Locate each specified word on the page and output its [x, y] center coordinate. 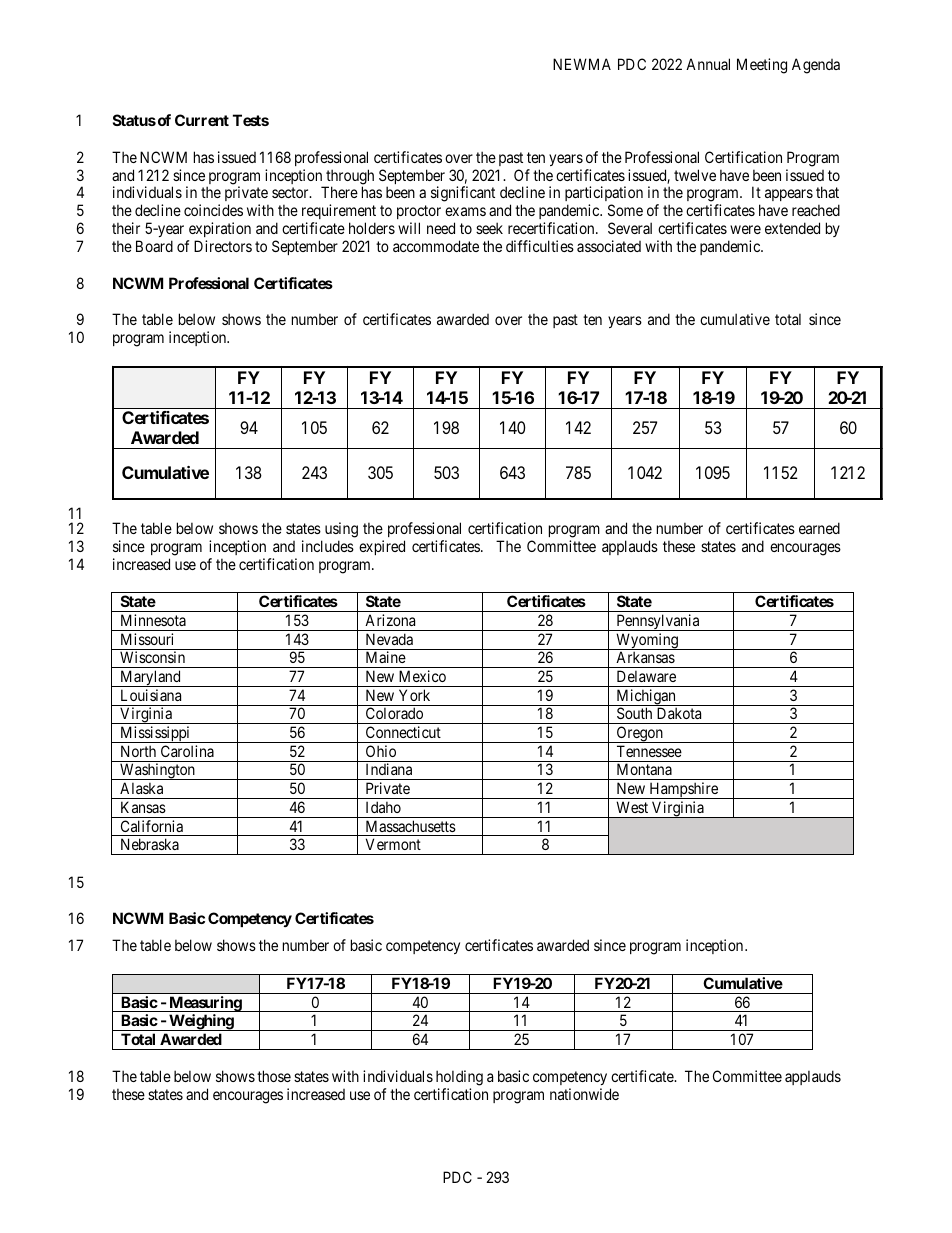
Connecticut [403, 732]
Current [202, 120]
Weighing [201, 1022]
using [341, 530]
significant [463, 194]
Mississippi [155, 734]
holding [459, 1079]
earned [819, 528]
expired [382, 547]
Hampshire [683, 790]
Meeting [762, 66]
